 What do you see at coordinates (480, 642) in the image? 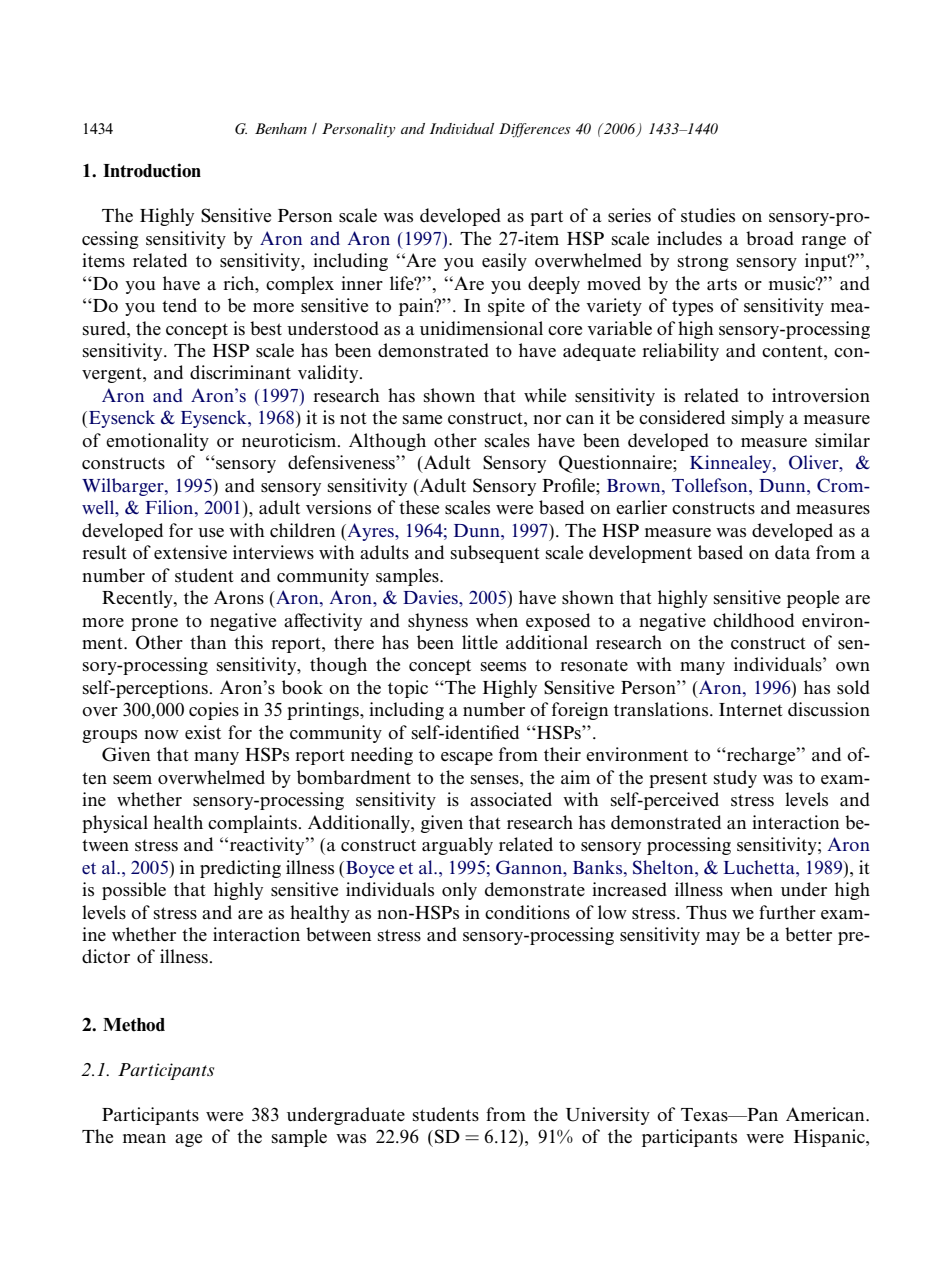
I see `little` at bounding box center [480, 642].
